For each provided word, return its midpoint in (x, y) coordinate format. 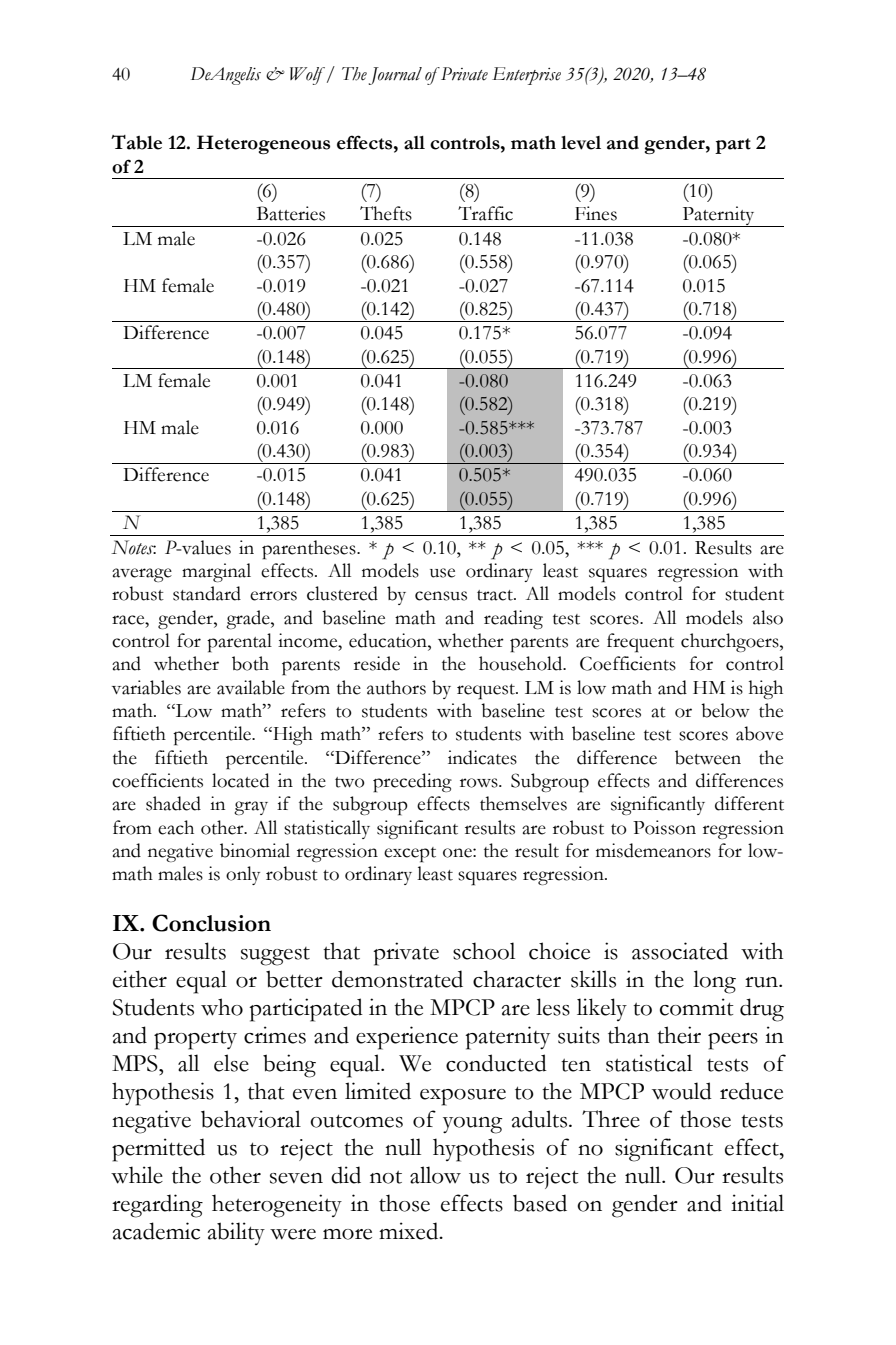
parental (239, 643)
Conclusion (211, 923)
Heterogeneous (263, 144)
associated (680, 951)
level (581, 143)
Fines (596, 213)
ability (236, 1233)
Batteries (291, 213)
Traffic (485, 213)
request (487, 692)
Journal (395, 76)
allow (435, 1175)
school (484, 951)
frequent (640, 643)
